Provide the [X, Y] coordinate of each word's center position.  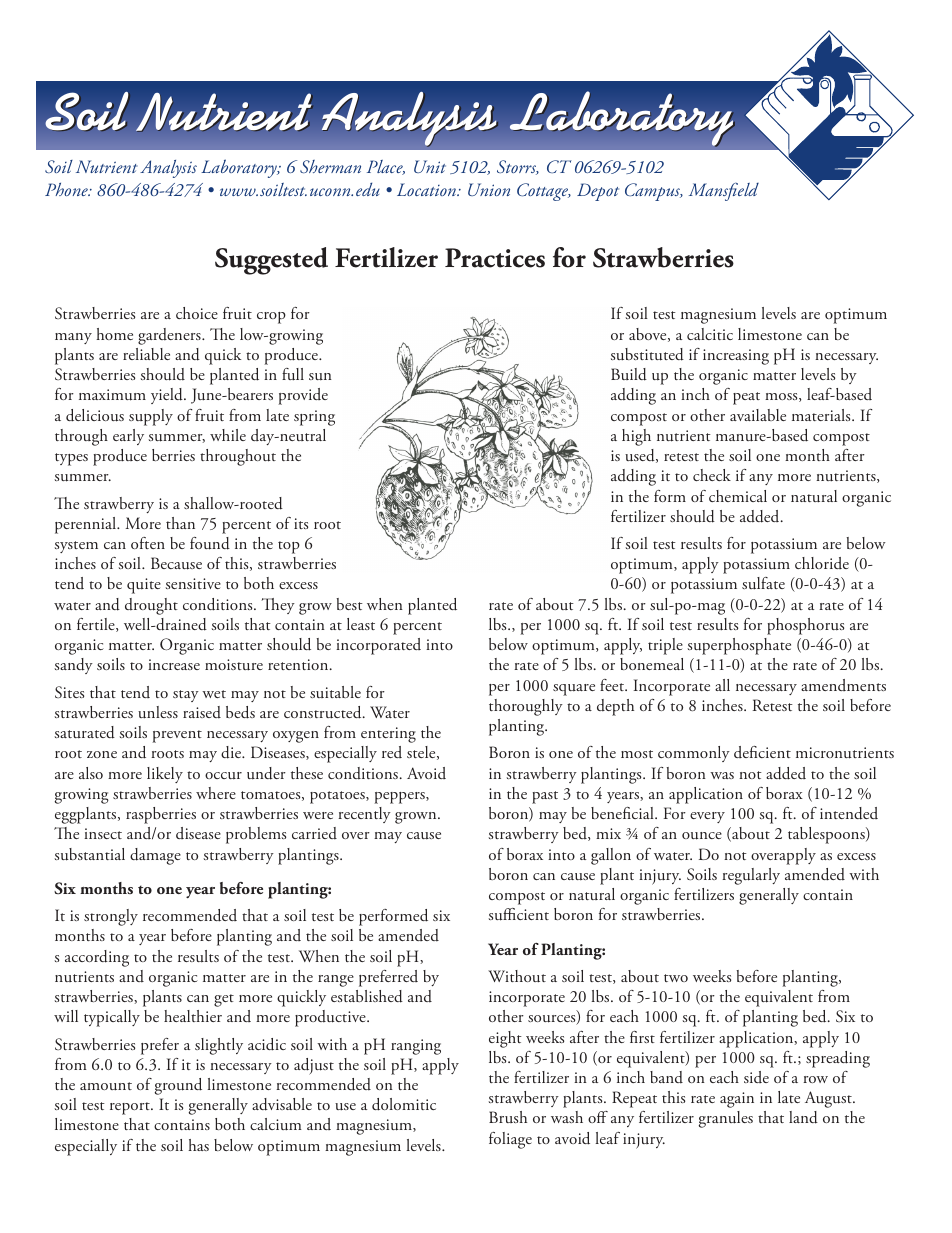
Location [427, 189]
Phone [67, 189]
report [131, 1108]
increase [174, 664]
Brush [508, 1117]
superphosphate [739, 646]
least [361, 624]
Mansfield [724, 192]
